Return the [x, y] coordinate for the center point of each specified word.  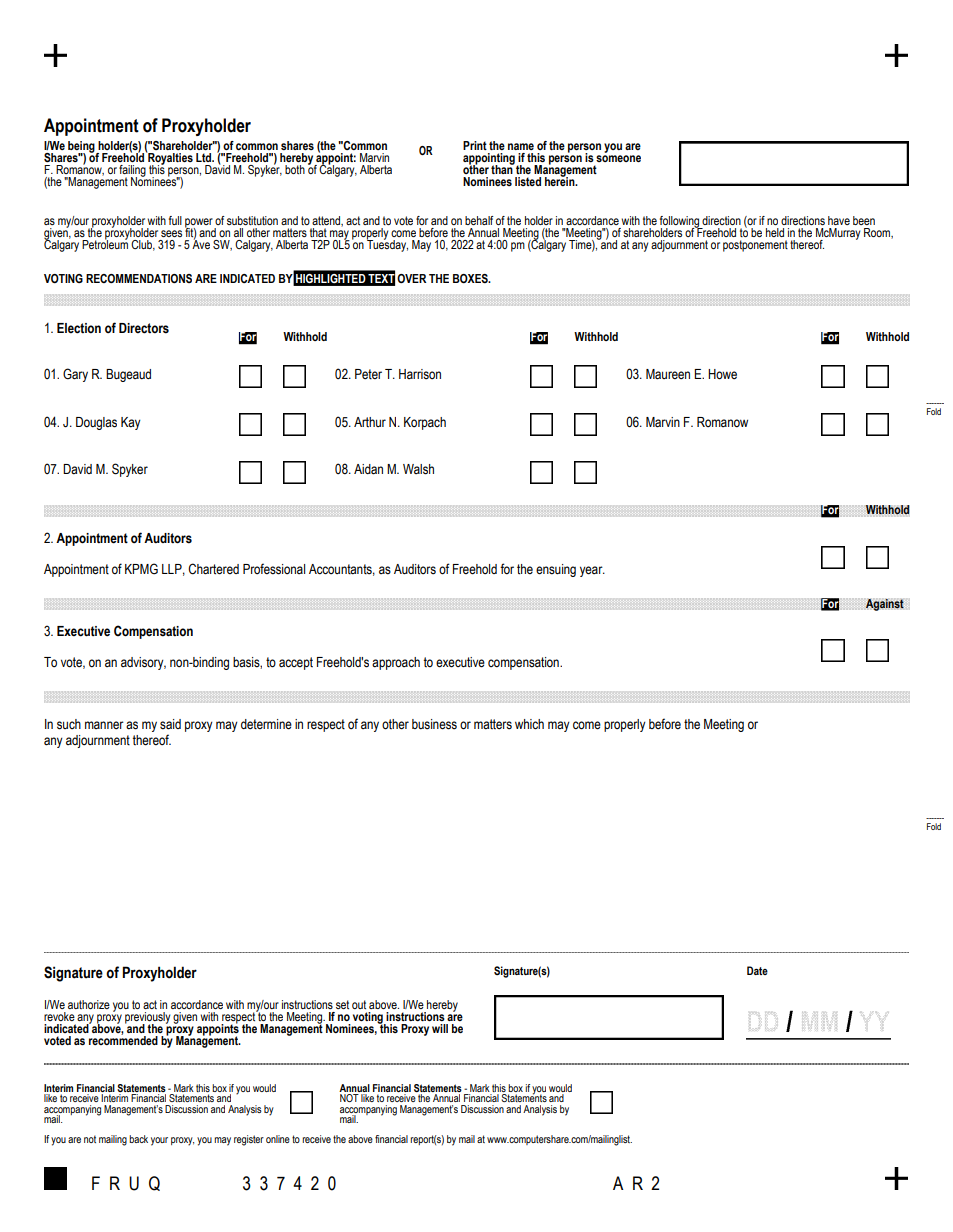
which [529, 724]
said [170, 724]
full [175, 220]
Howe [722, 374]
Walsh [418, 469]
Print [475, 145]
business [434, 724]
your [159, 1141]
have [839, 220]
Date [757, 970]
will [440, 1028]
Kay [131, 423]
